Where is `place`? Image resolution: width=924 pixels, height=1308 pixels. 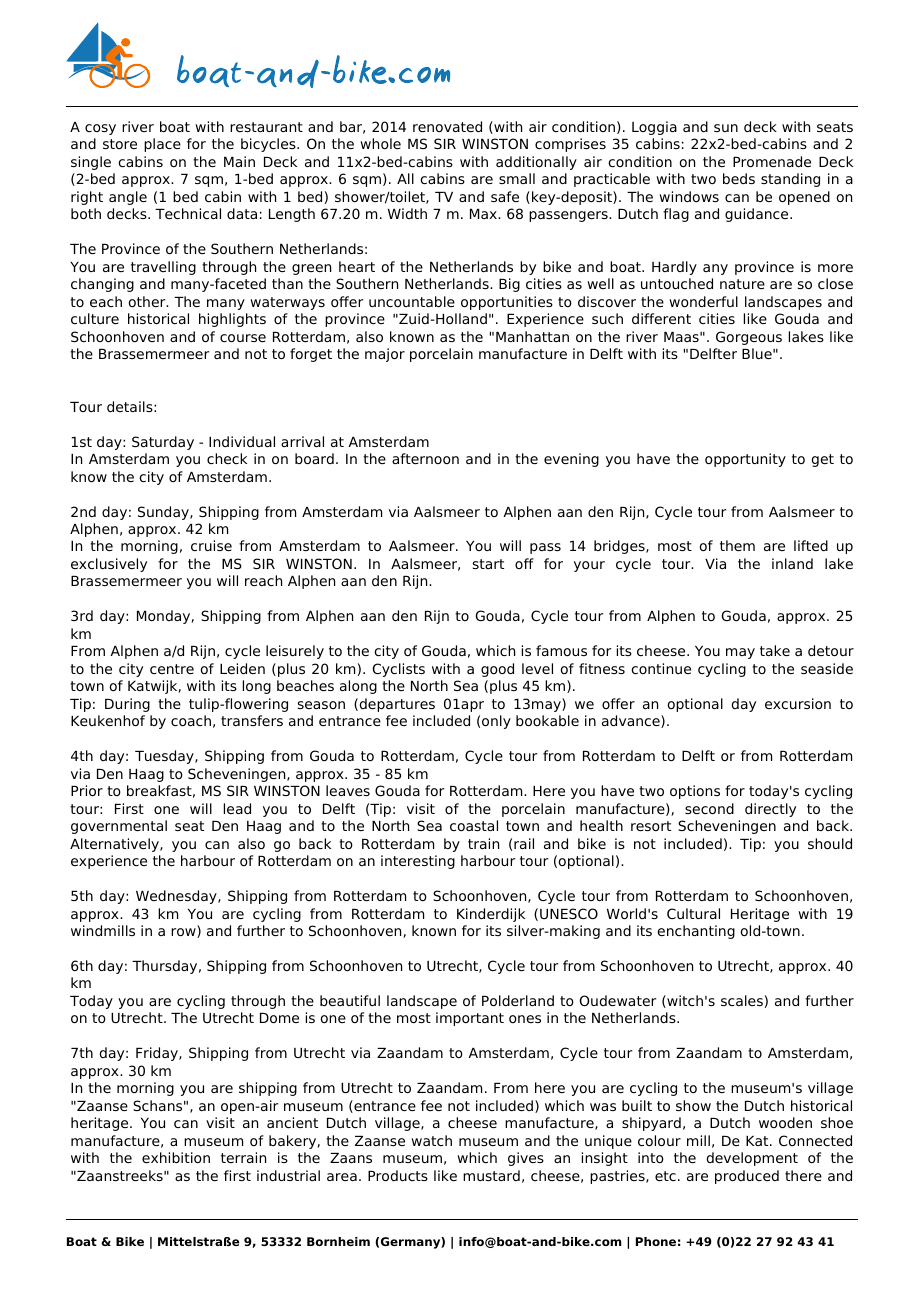
place is located at coordinates (162, 145).
